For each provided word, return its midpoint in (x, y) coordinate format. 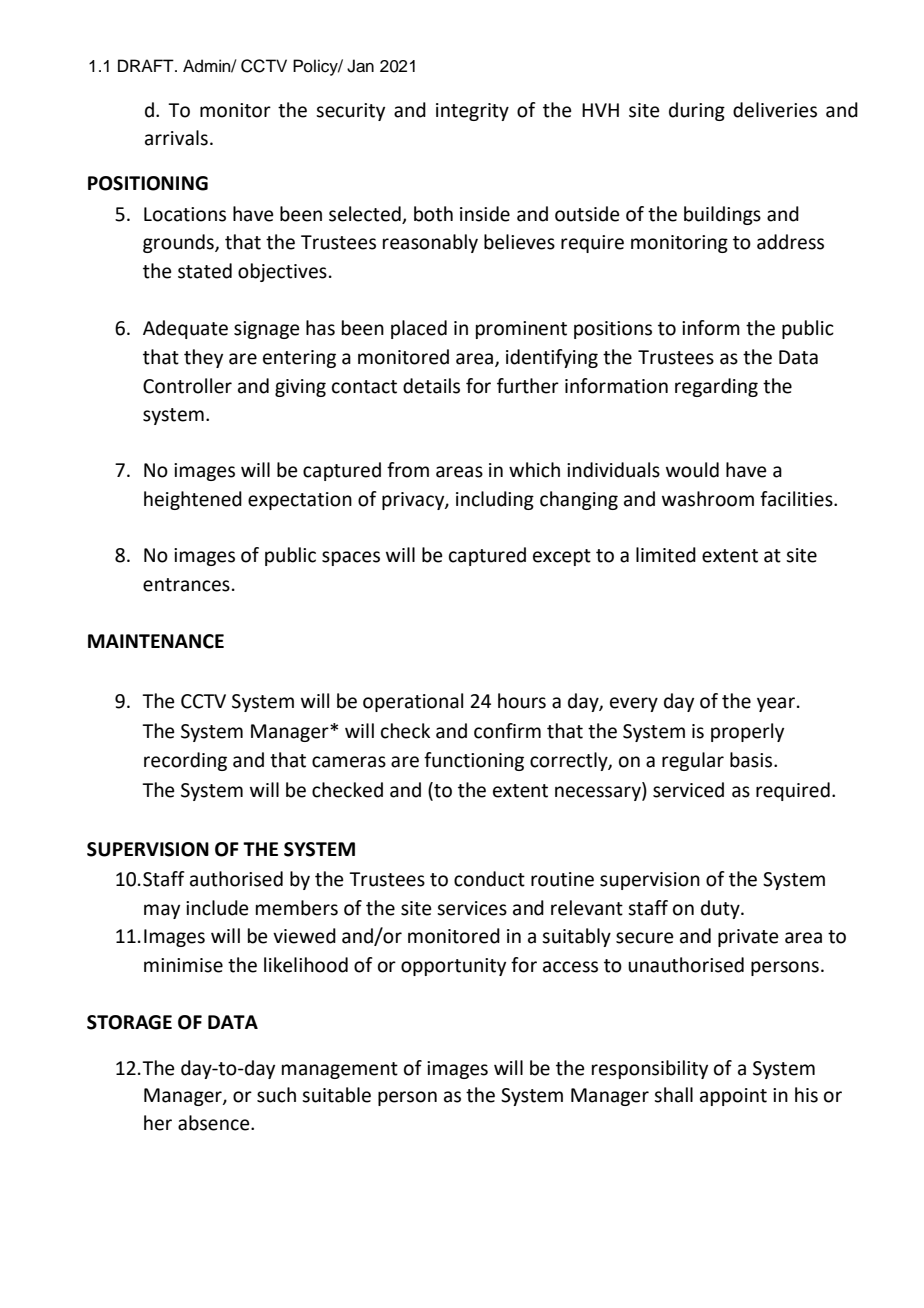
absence (215, 1123)
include (217, 908)
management (340, 1070)
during (697, 111)
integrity (472, 112)
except (562, 557)
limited (666, 555)
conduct (489, 879)
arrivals (176, 138)
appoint (733, 1097)
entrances (186, 585)
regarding (716, 387)
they (203, 358)
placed (419, 329)
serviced (688, 790)
